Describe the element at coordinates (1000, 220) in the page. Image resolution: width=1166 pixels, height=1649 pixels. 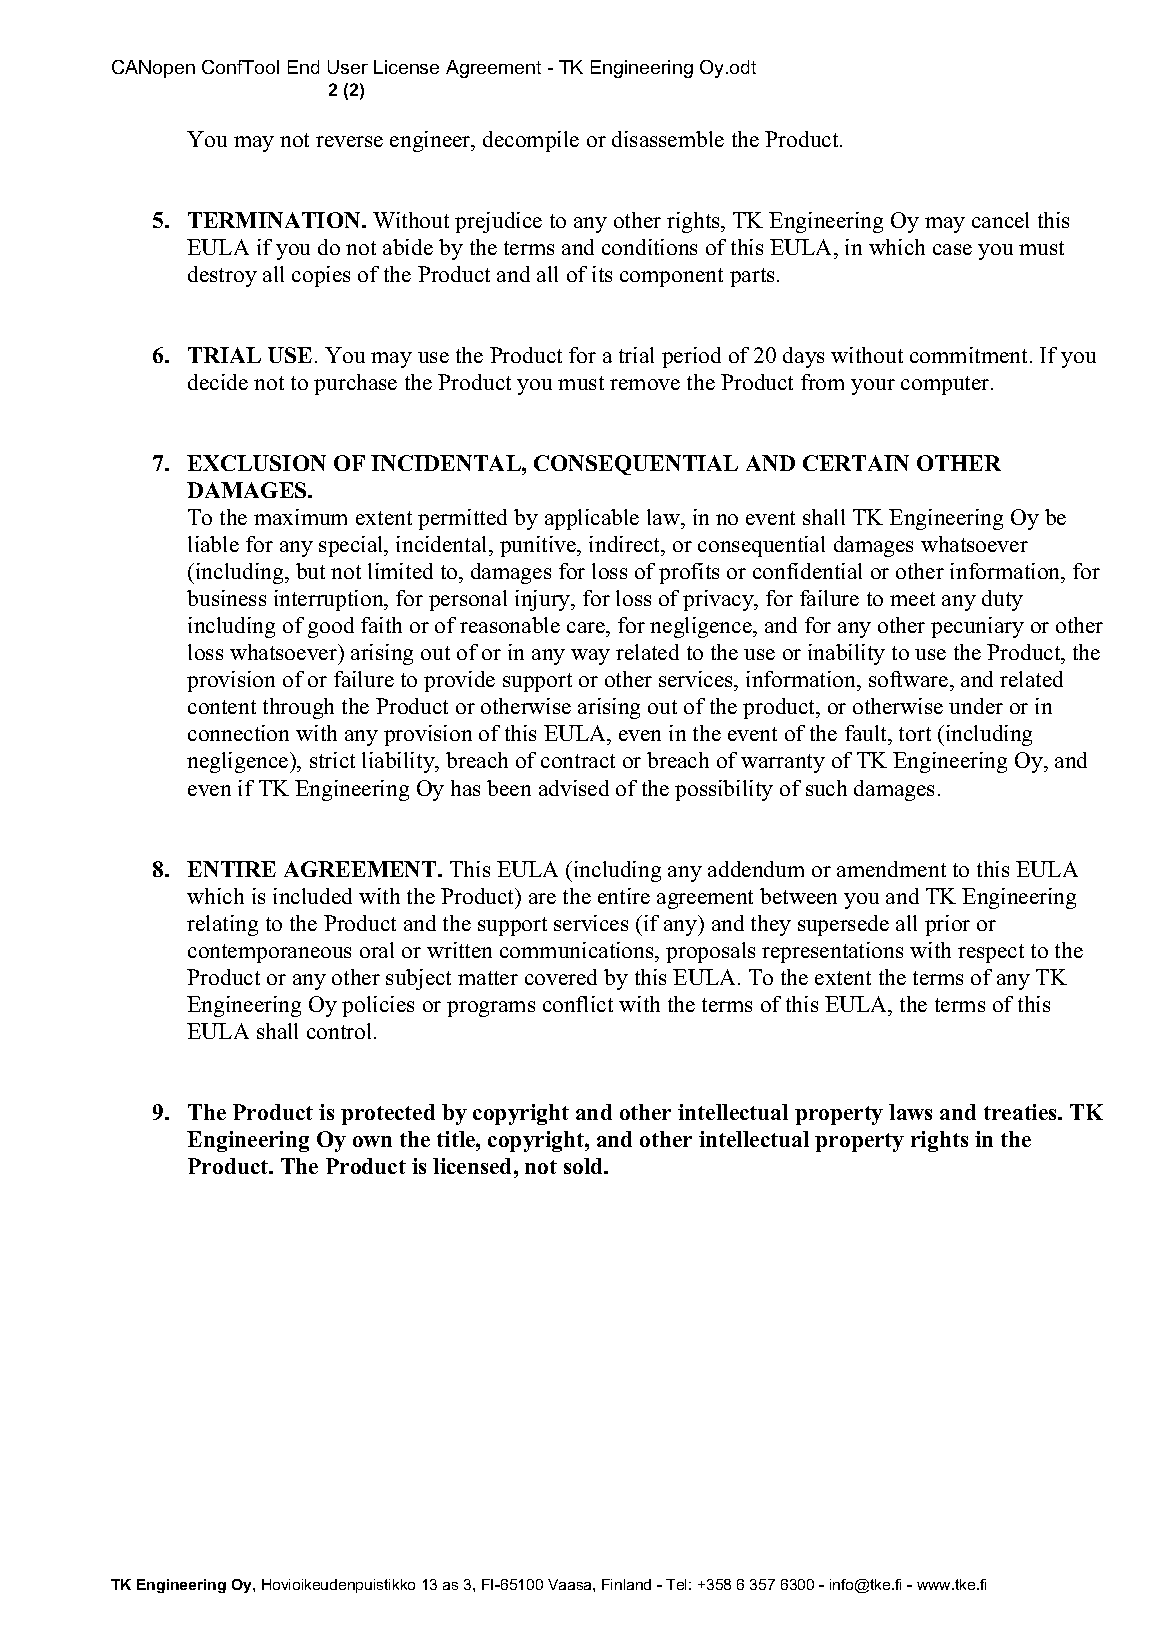
I see `cancel` at that location.
